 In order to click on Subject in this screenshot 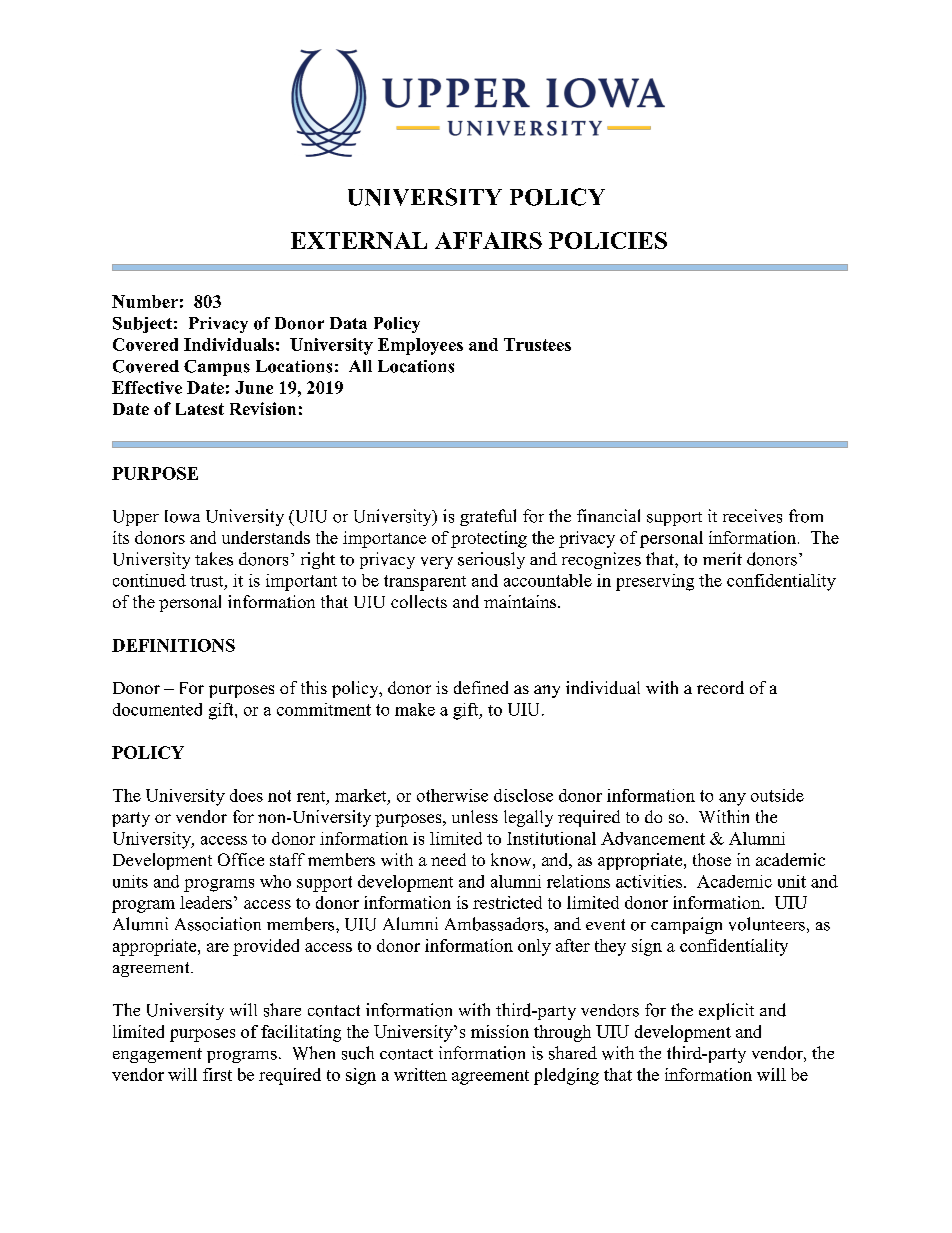, I will do `click(142, 325)`.
